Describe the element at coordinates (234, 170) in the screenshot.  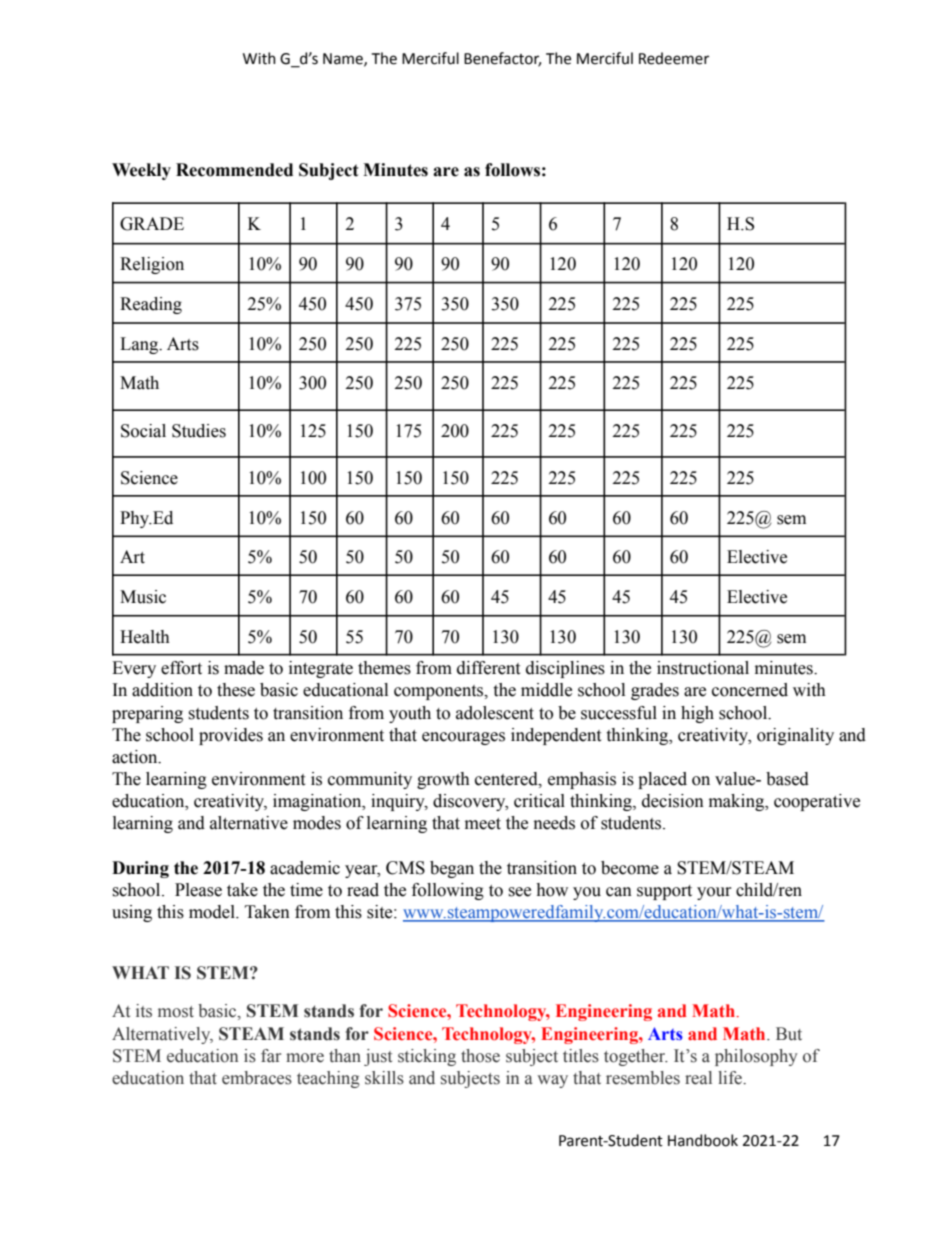
I see `Recommended` at that location.
